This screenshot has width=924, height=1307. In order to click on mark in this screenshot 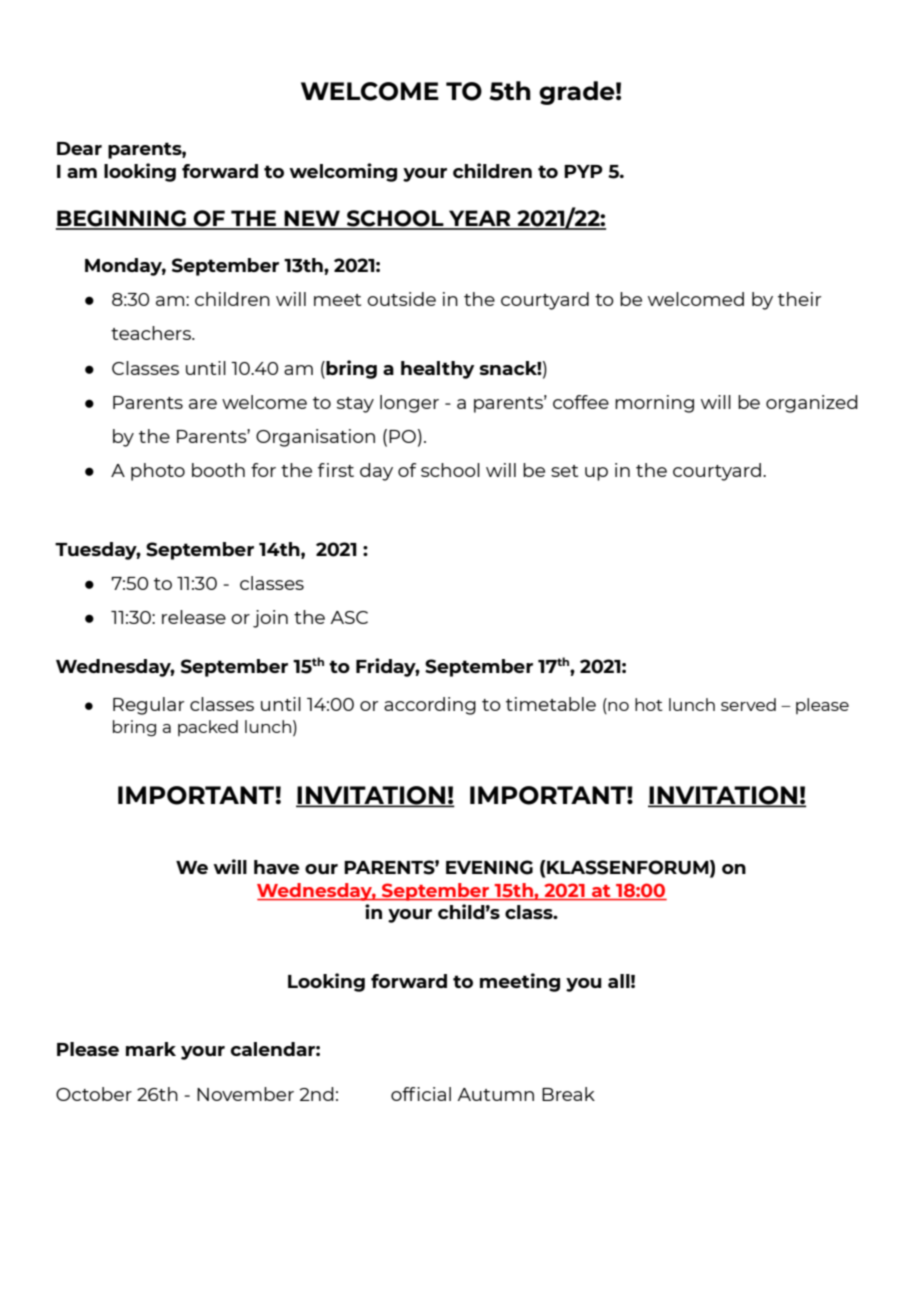, I will do `click(151, 1049)`.
